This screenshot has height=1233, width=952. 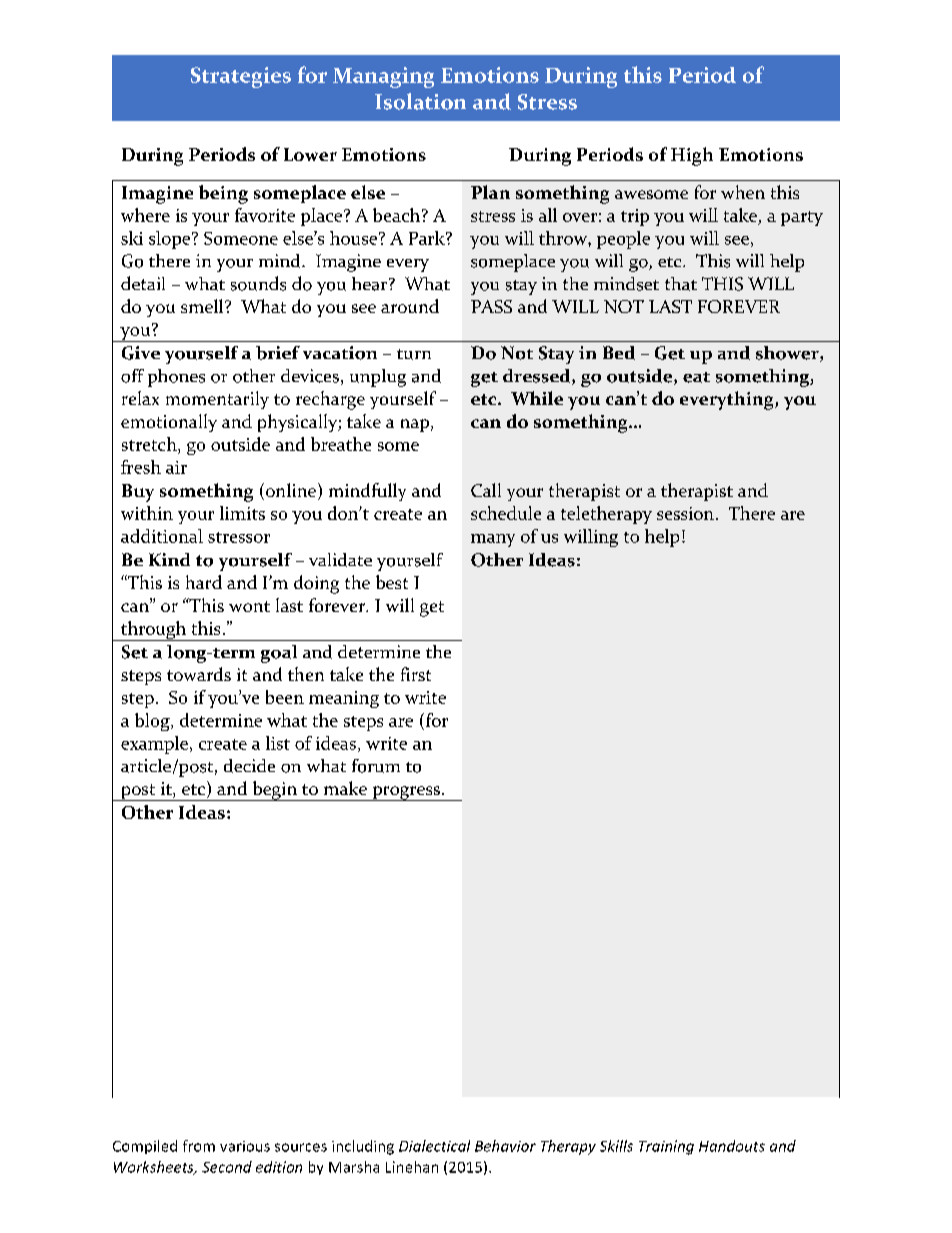 I want to click on Handouts, so click(x=732, y=1146).
